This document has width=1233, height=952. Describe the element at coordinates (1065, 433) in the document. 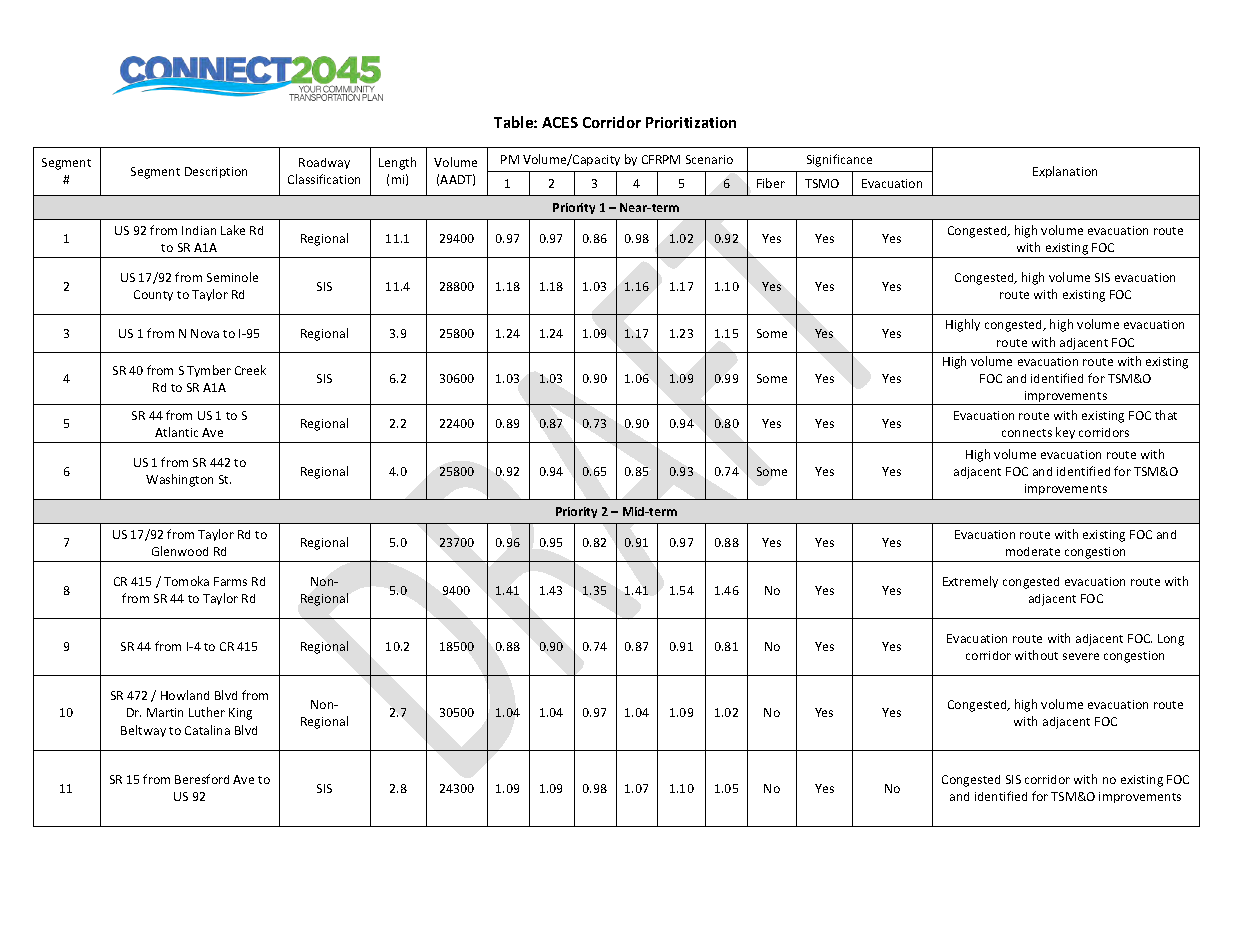

I see `key` at that location.
